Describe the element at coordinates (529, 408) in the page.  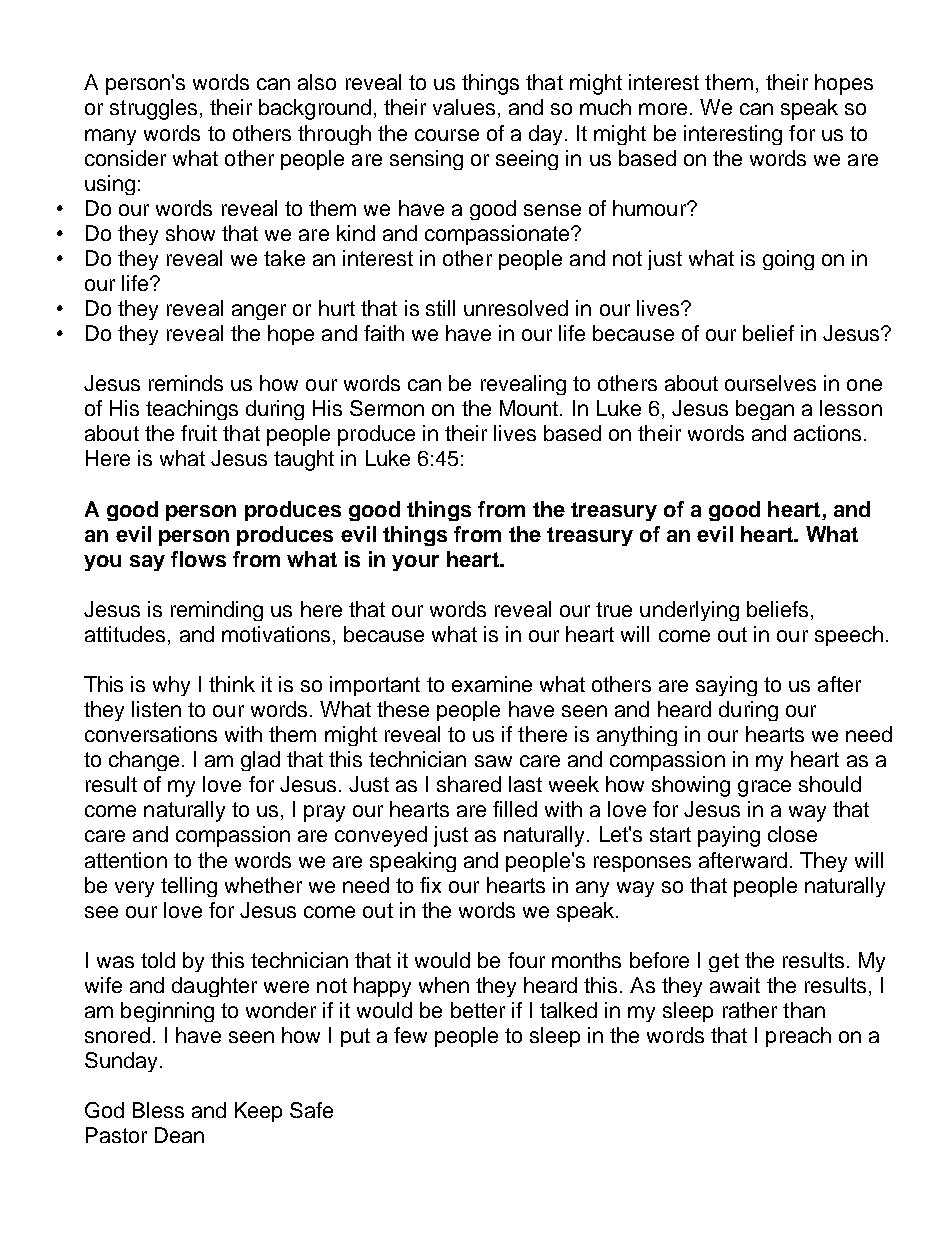
I see `Mount` at that location.
